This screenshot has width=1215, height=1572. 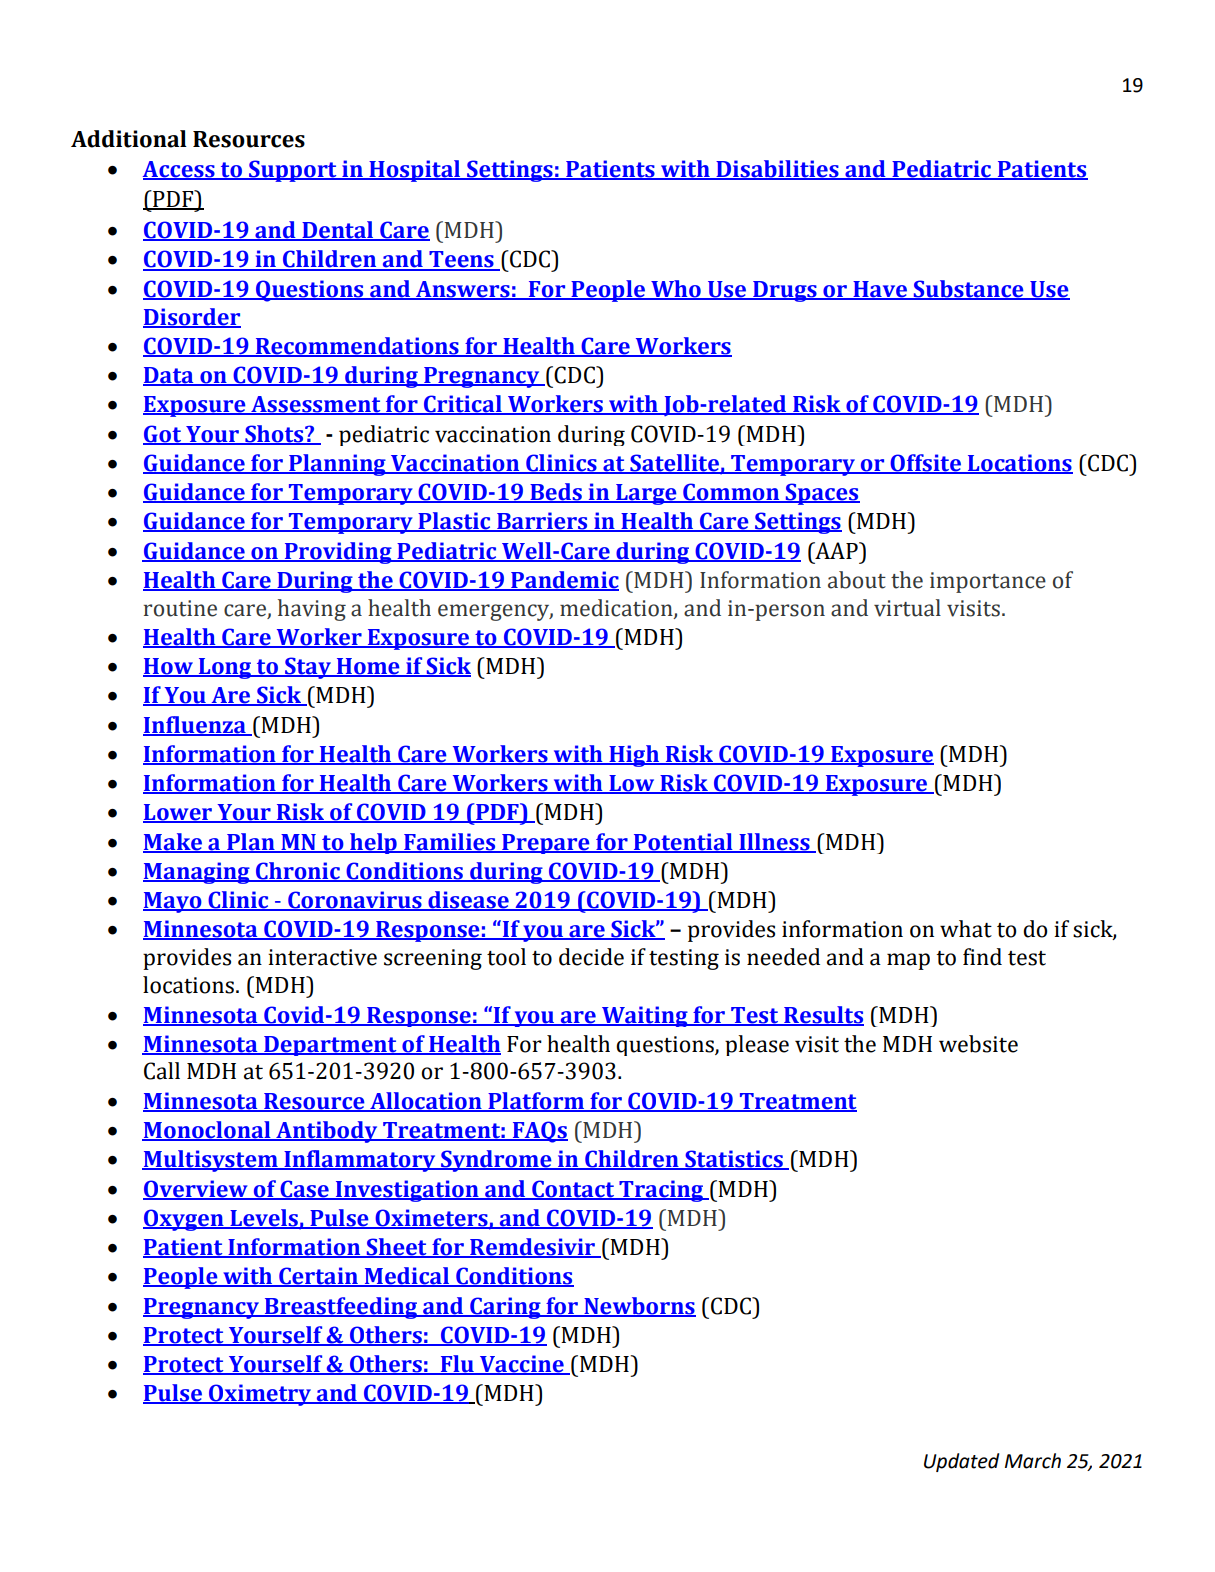 I want to click on Illness, so click(x=774, y=842).
